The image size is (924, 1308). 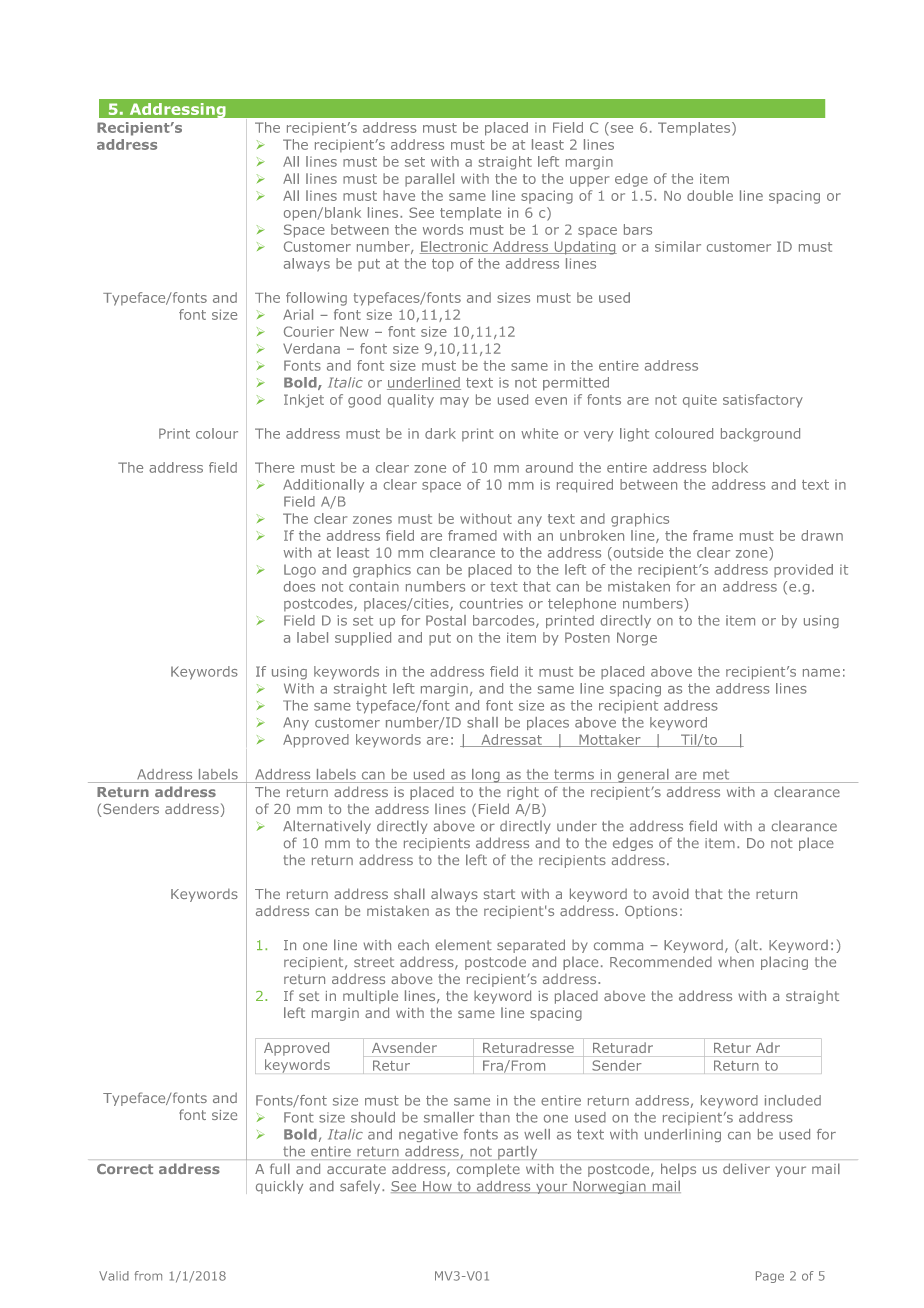 What do you see at coordinates (316, 299) in the screenshot?
I see `following` at bounding box center [316, 299].
